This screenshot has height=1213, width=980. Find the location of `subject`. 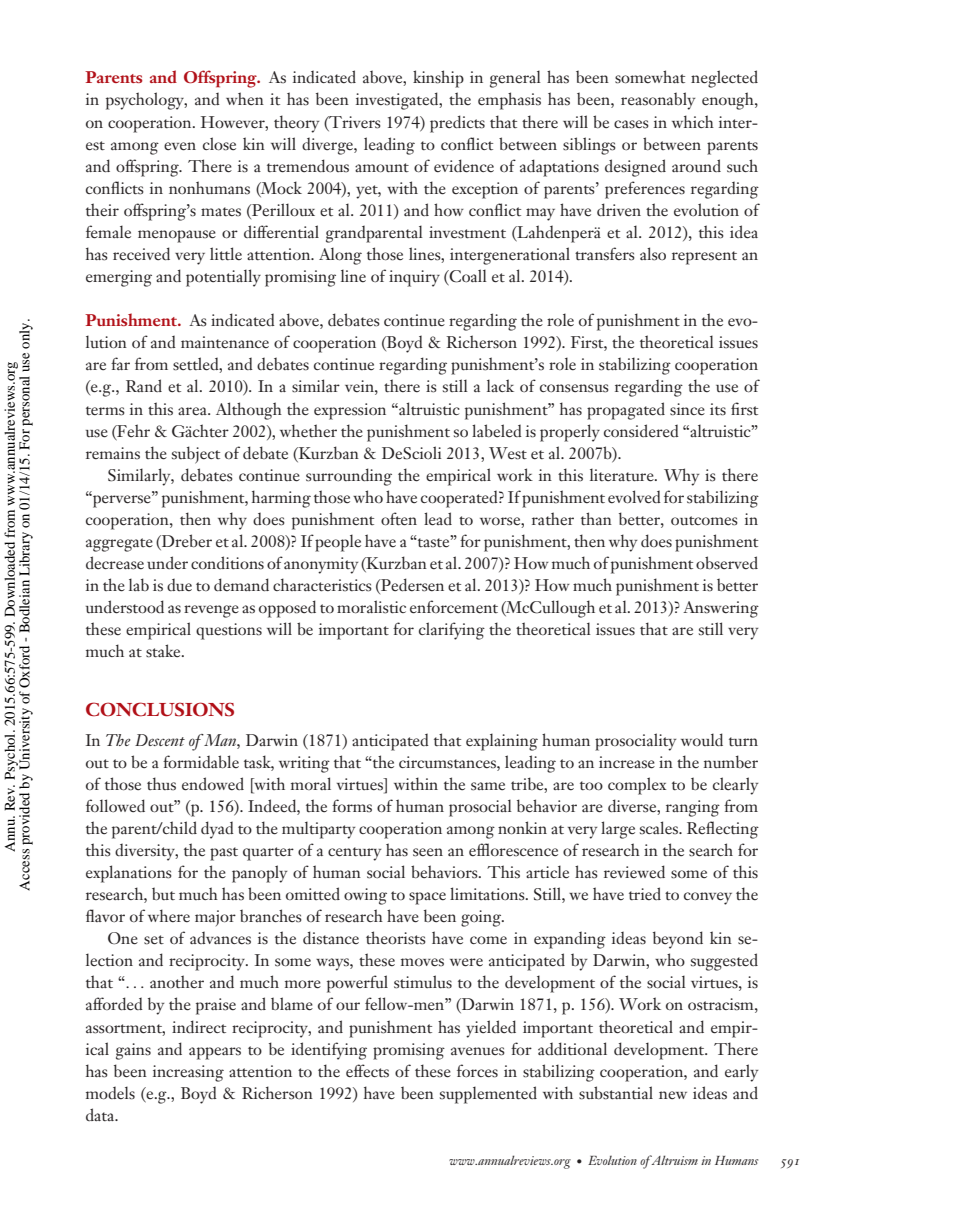

subject is located at coordinates (196, 455).
